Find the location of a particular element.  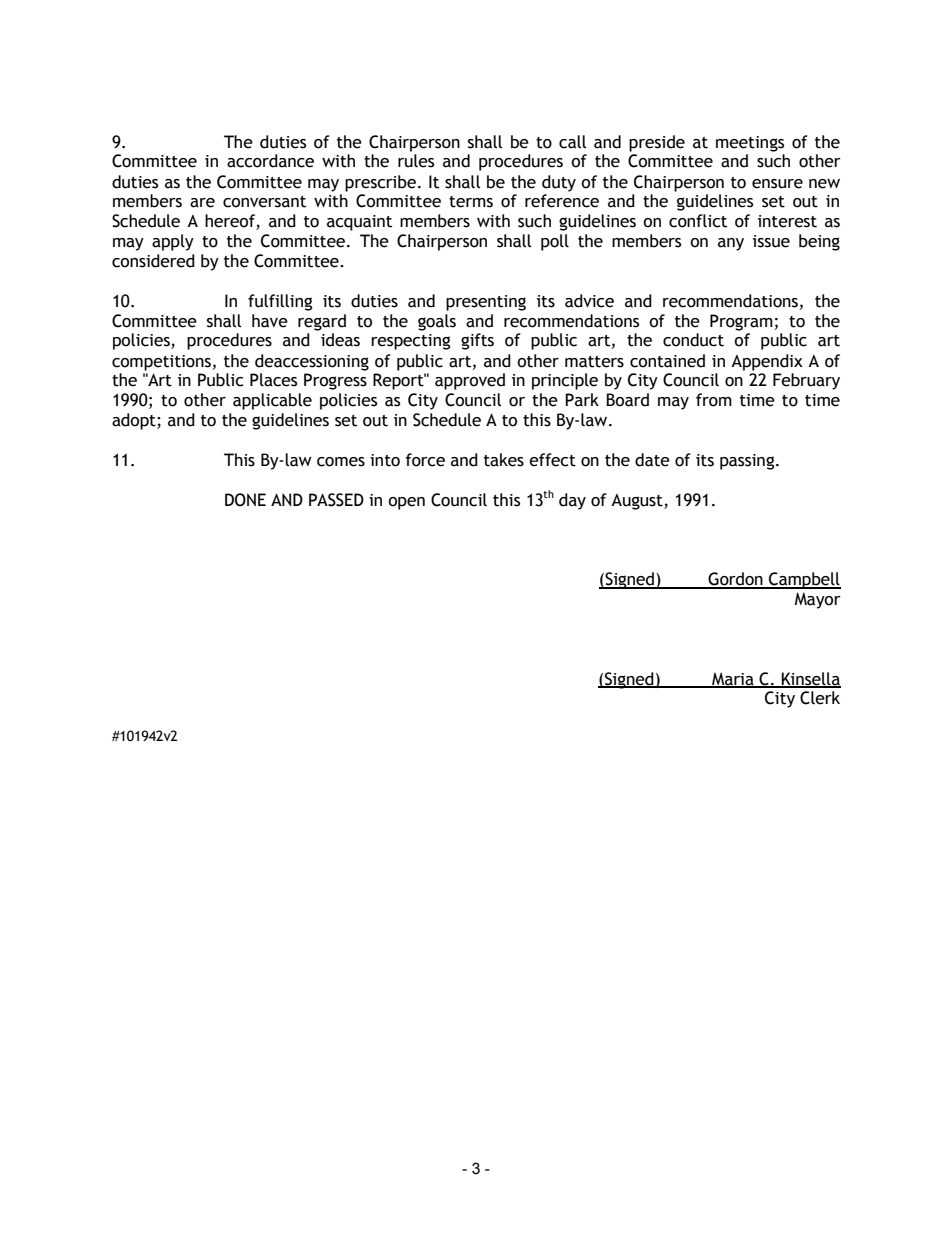

approved is located at coordinates (470, 381).
